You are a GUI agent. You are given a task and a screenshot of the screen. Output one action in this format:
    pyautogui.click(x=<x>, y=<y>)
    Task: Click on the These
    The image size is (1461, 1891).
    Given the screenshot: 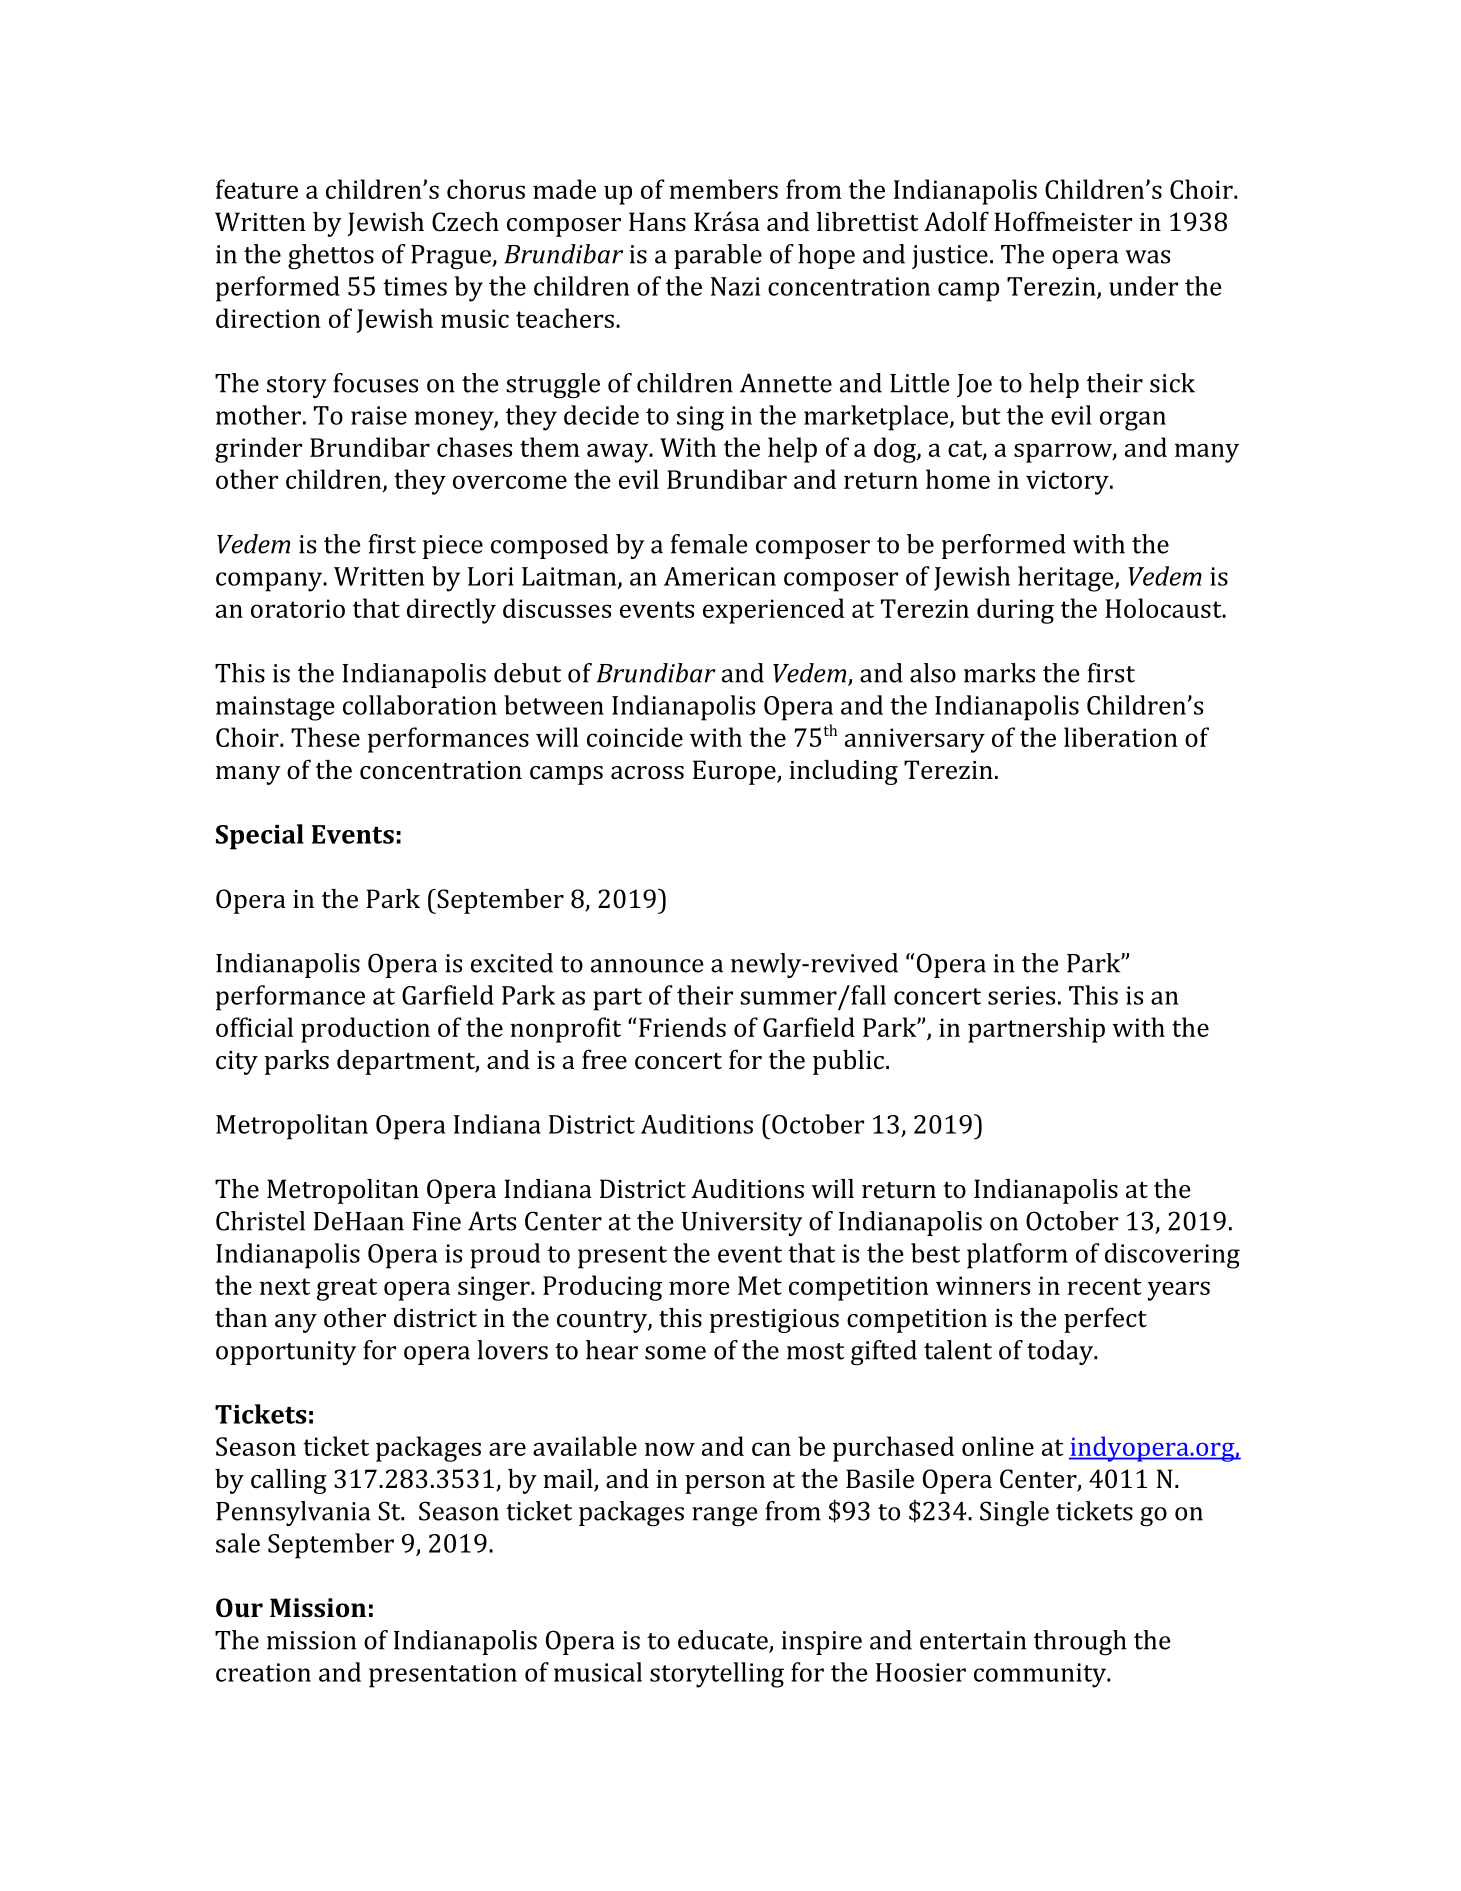 What is the action you would take?
    pyautogui.click(x=325, y=737)
